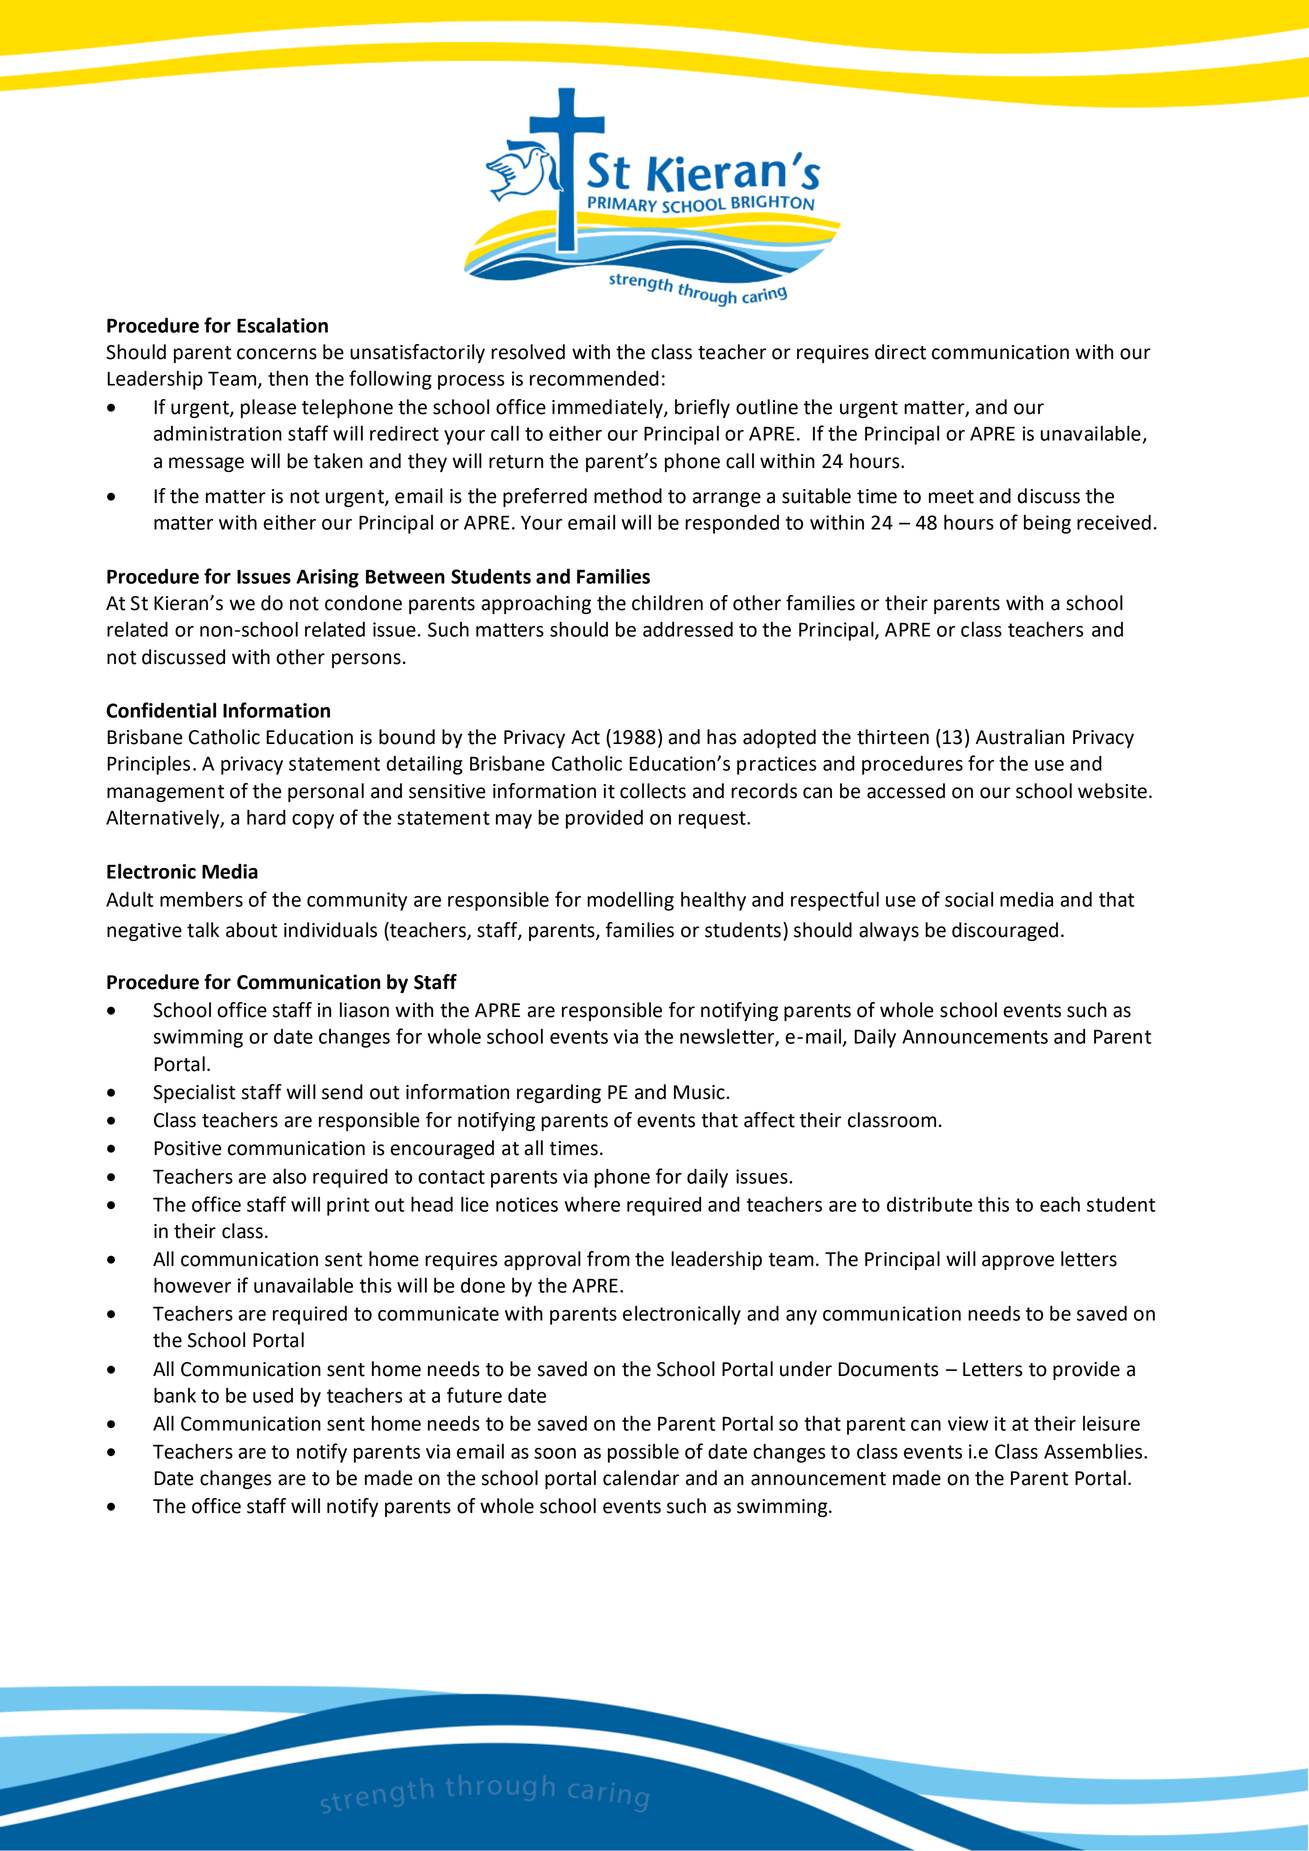 Image resolution: width=1309 pixels, height=1851 pixels. What do you see at coordinates (594, 378) in the screenshot?
I see `recommended` at bounding box center [594, 378].
